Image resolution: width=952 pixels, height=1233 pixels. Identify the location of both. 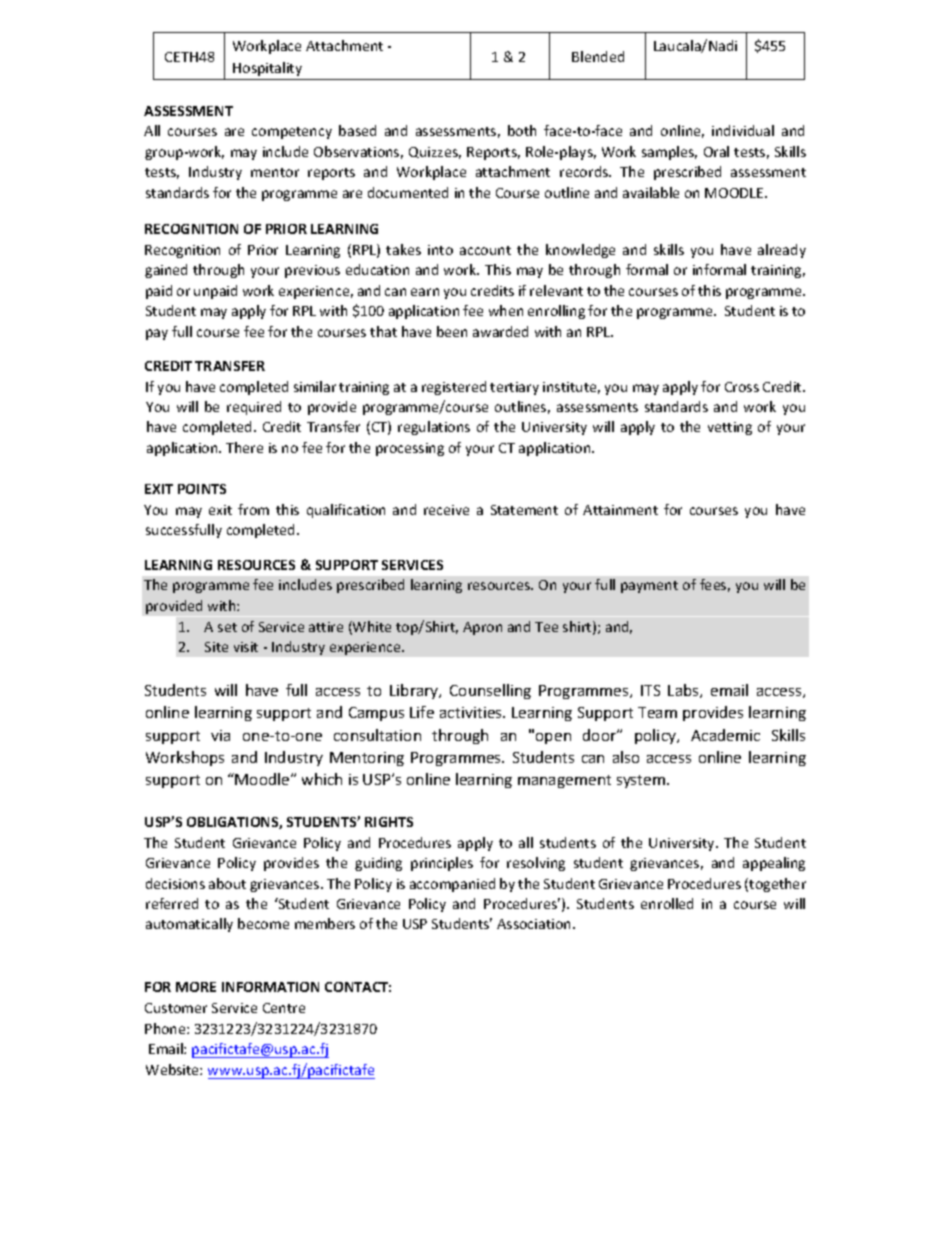
(522, 130).
